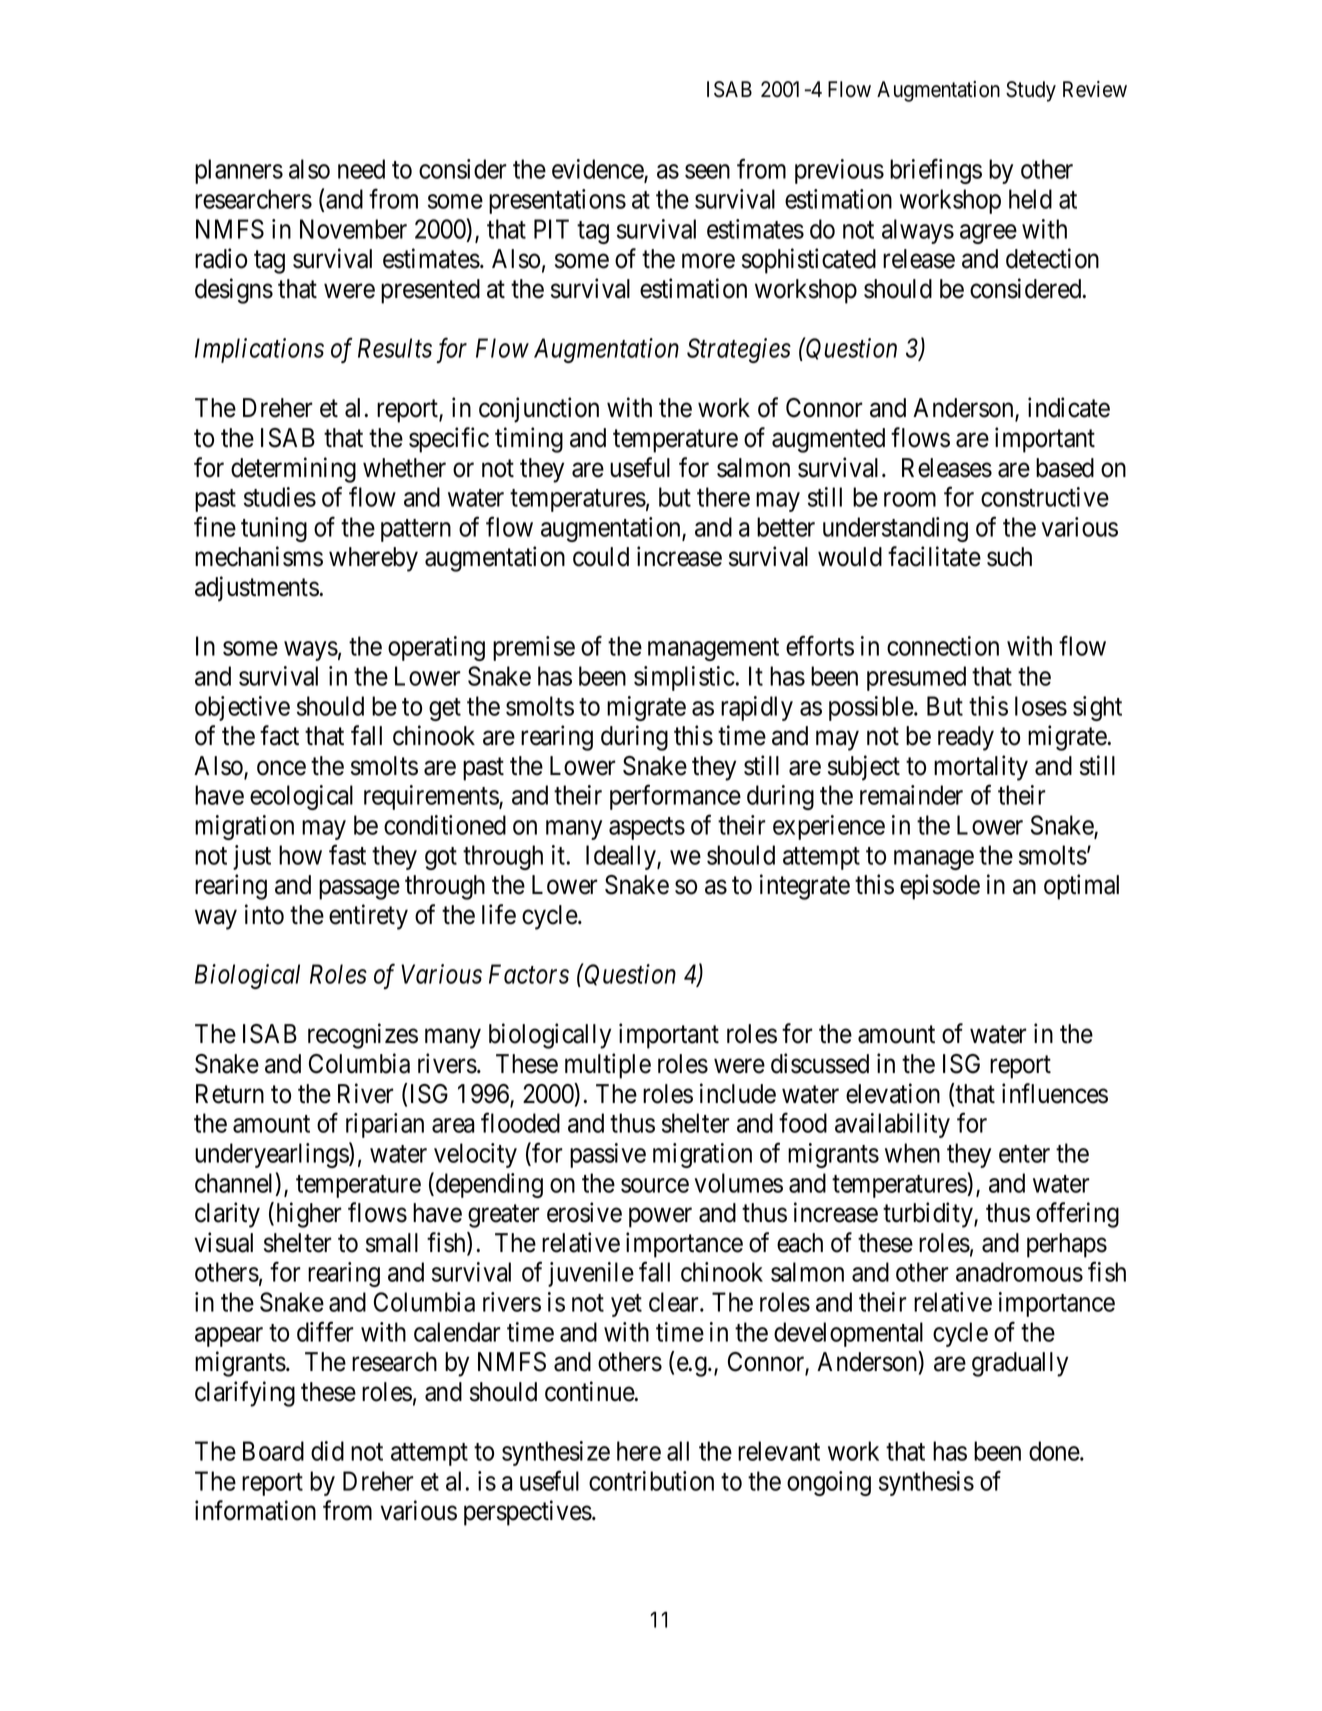 The height and width of the document is (1711, 1322). Describe the element at coordinates (1055, 1093) in the document. I see `influences` at that location.
